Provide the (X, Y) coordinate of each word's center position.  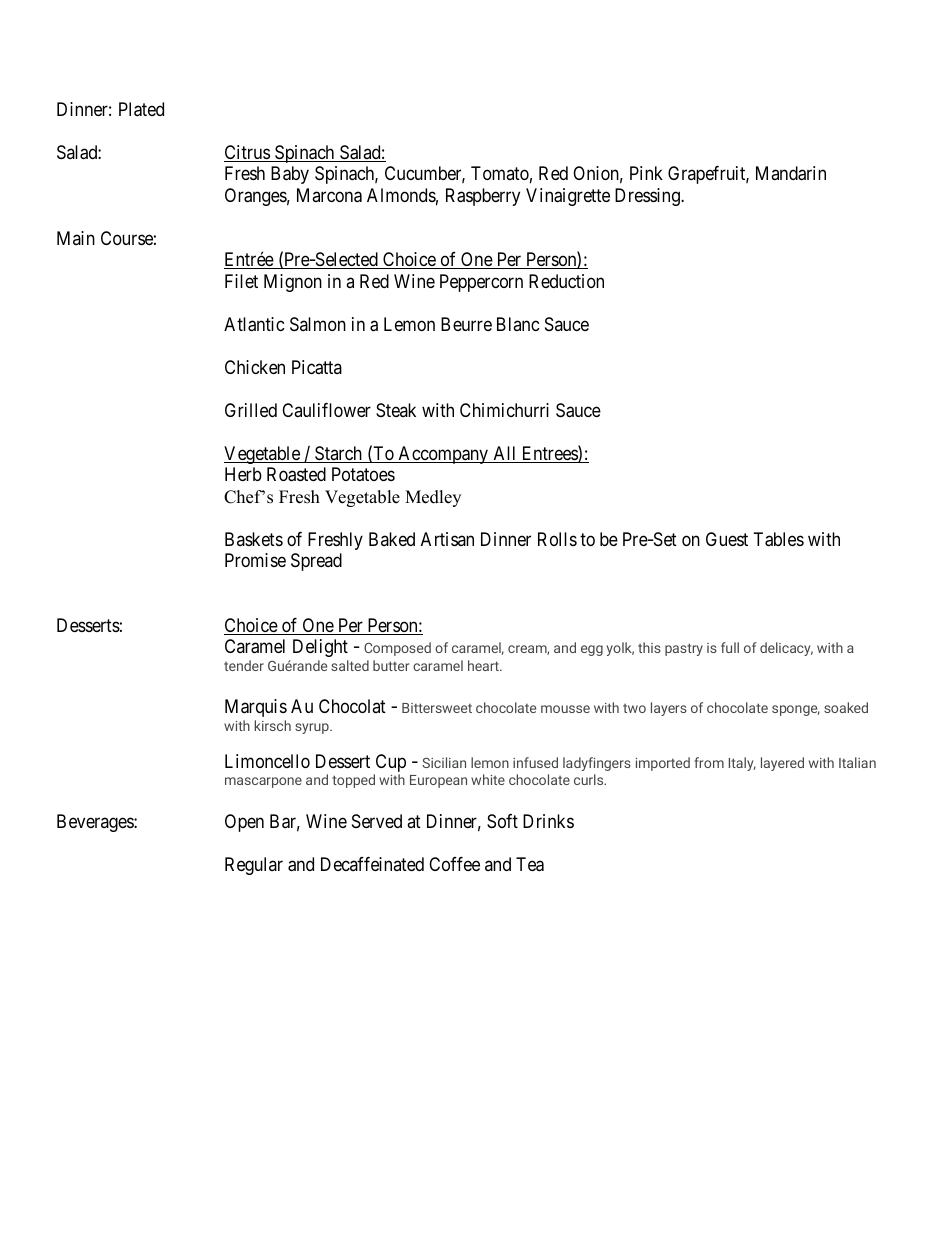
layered (782, 764)
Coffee (454, 864)
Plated (141, 109)
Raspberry (483, 197)
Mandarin (791, 173)
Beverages (96, 823)
